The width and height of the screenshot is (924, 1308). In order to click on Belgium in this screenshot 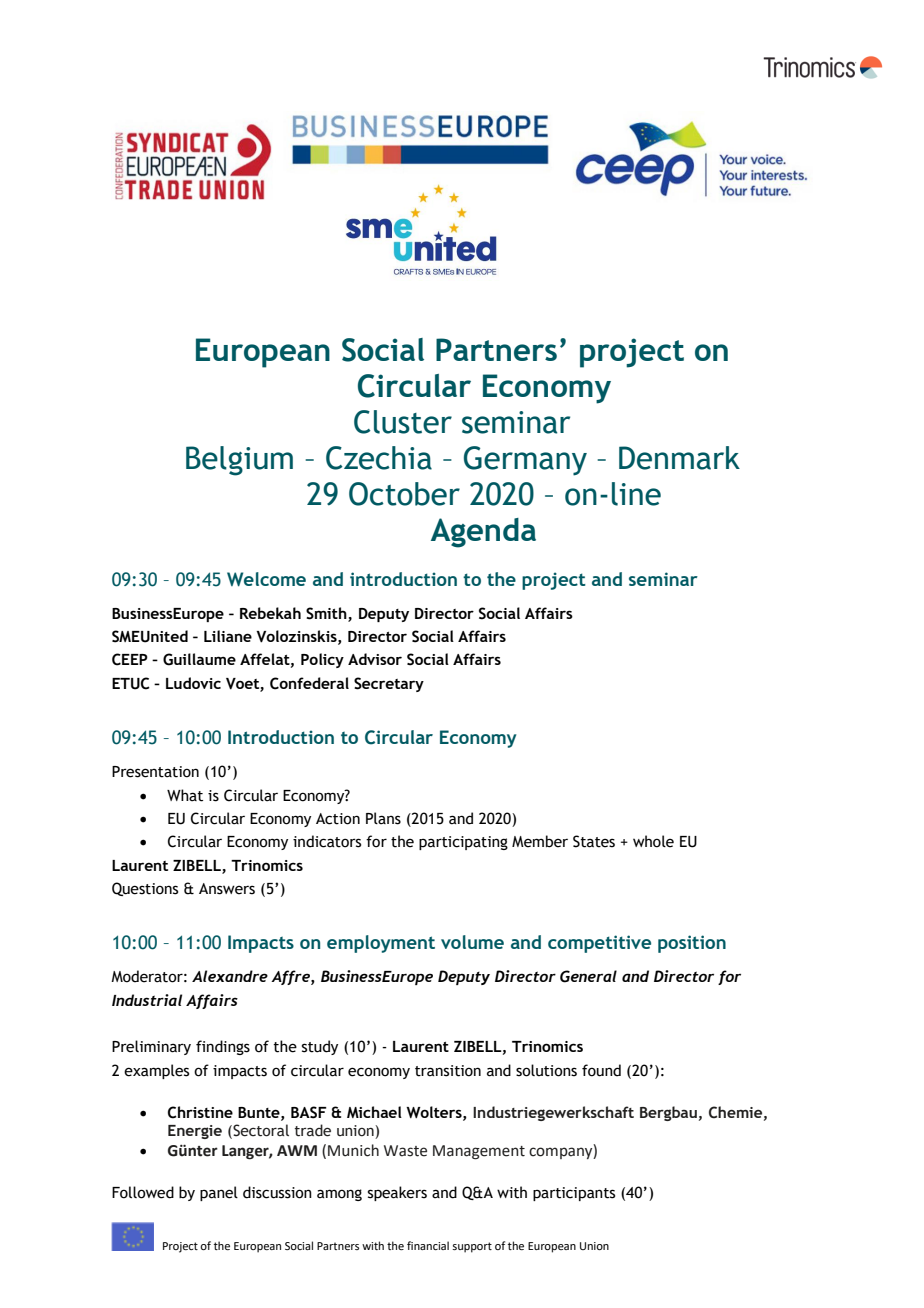, I will do `click(239, 461)`.
